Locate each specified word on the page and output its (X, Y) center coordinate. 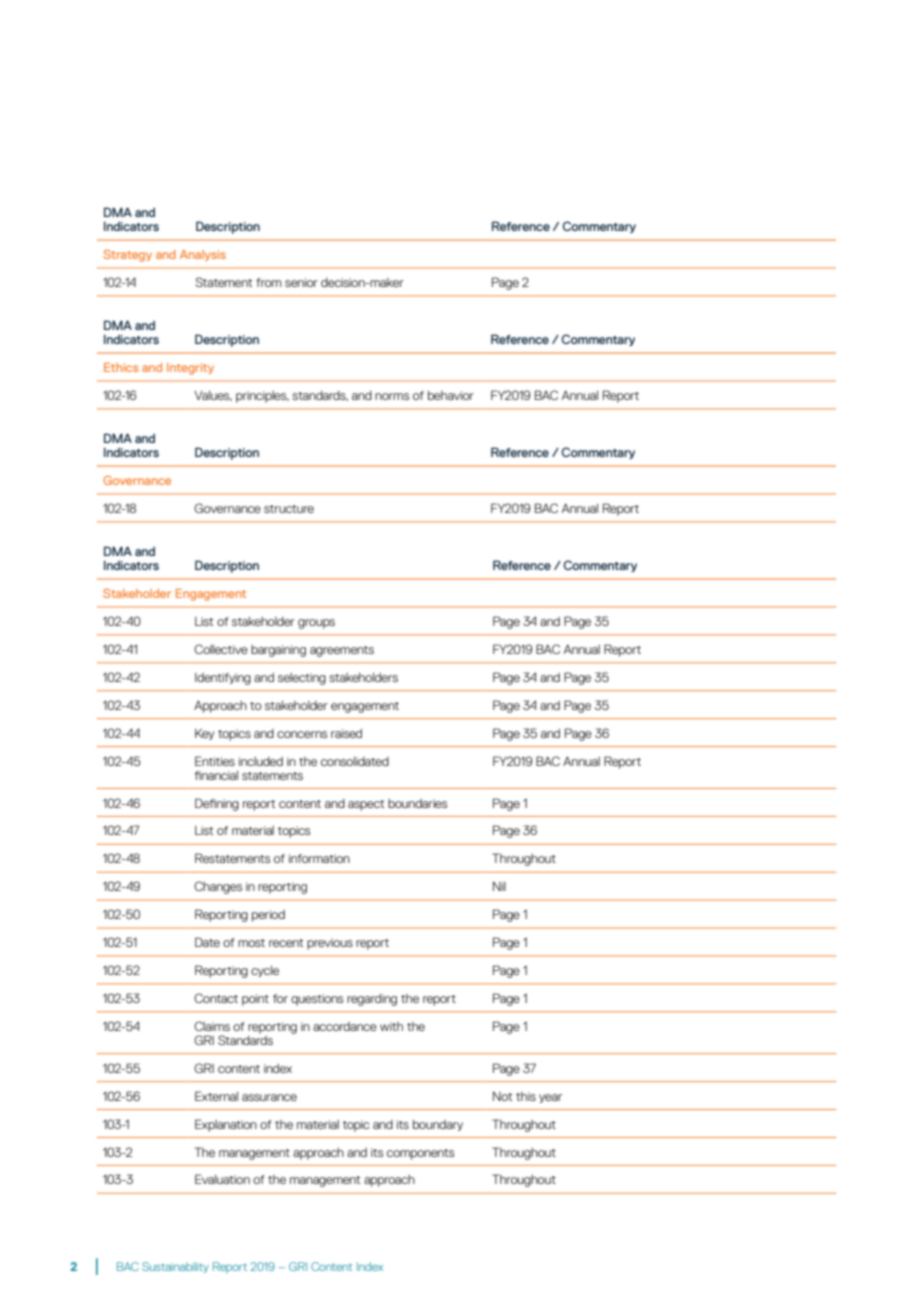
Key (204, 734)
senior (301, 282)
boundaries (417, 803)
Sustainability (175, 1267)
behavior (451, 395)
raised (346, 733)
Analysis (203, 255)
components (420, 1154)
